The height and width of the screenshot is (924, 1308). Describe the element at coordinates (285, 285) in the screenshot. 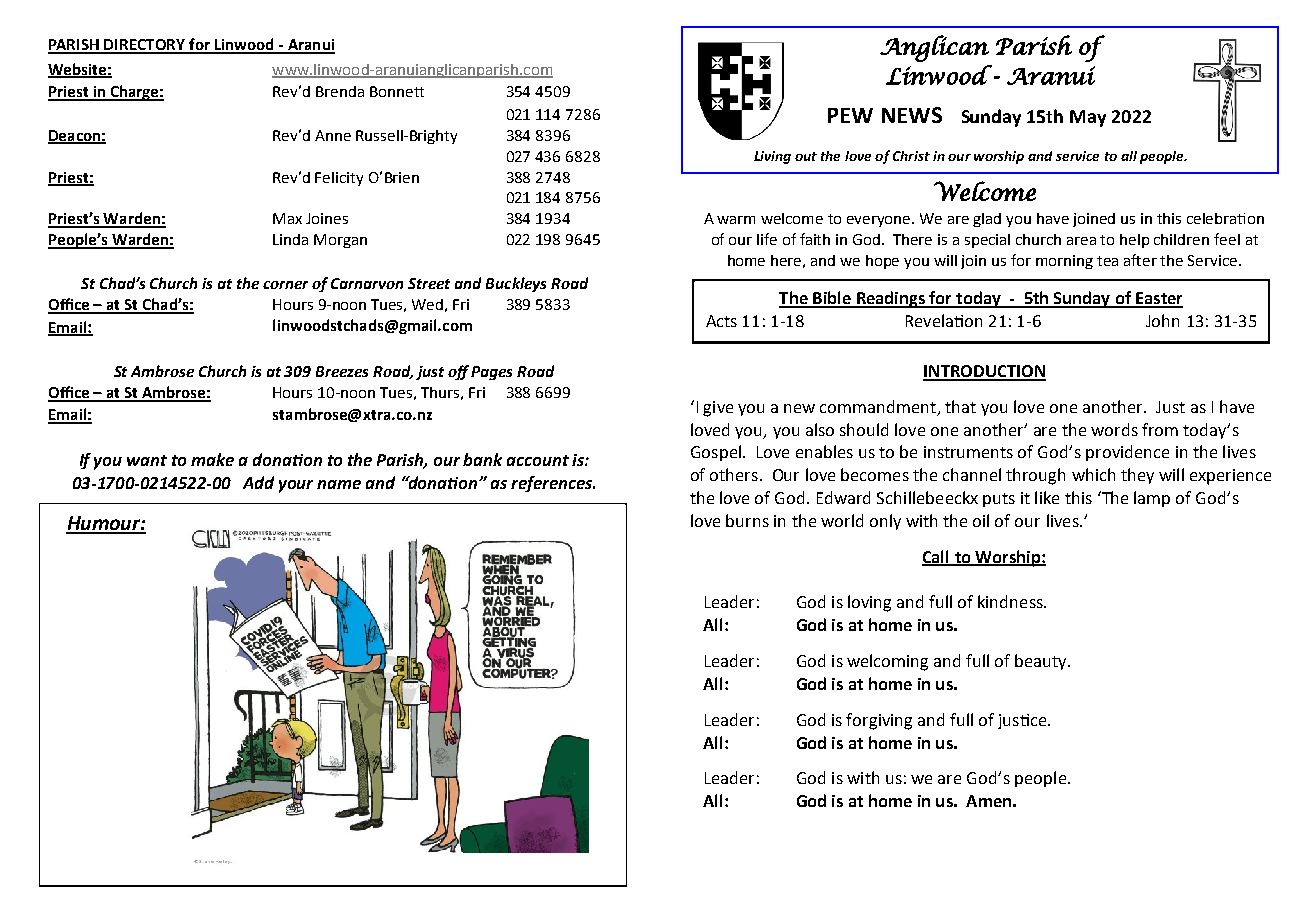

I see `corner` at that location.
